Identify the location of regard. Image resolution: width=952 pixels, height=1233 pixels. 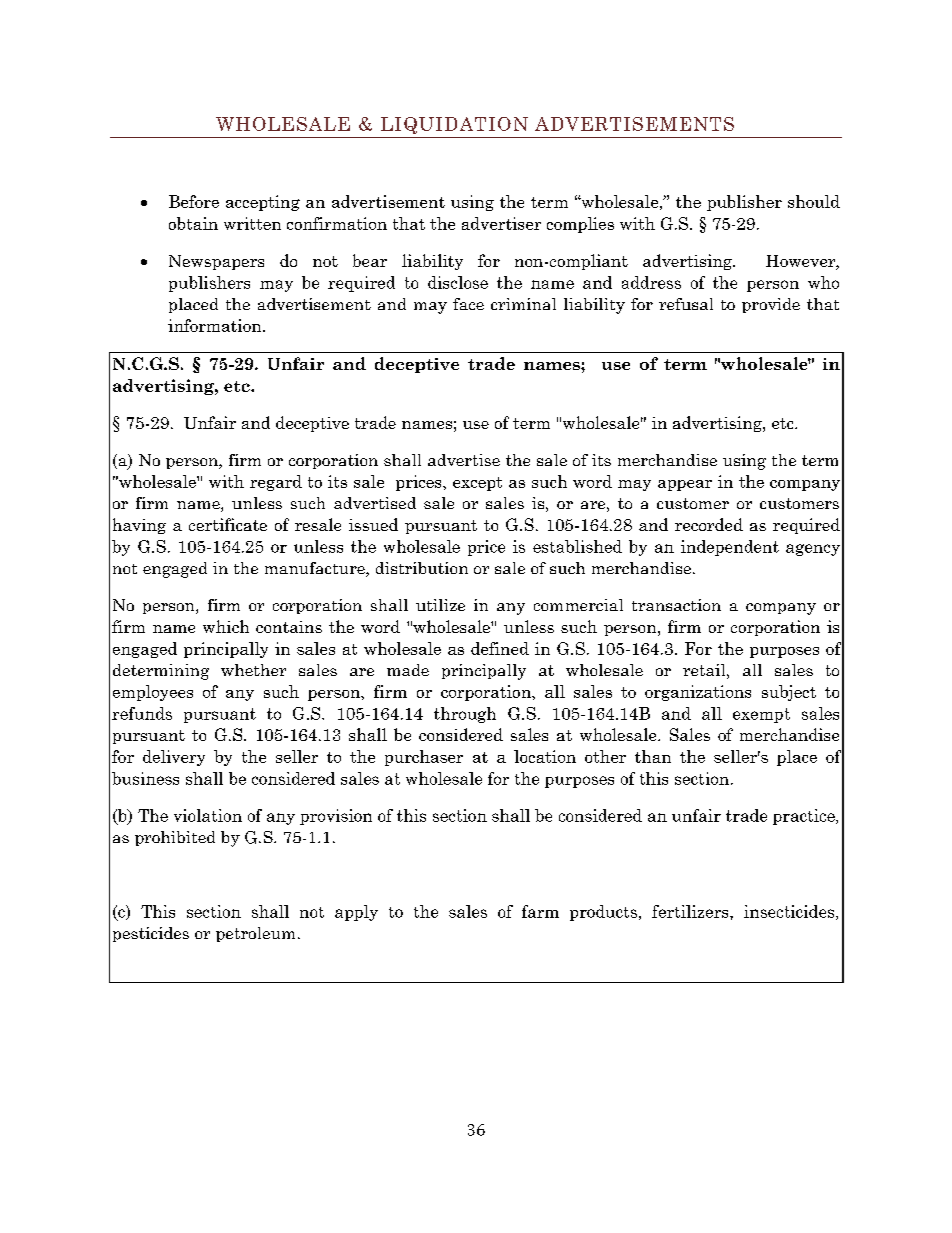
(276, 483).
